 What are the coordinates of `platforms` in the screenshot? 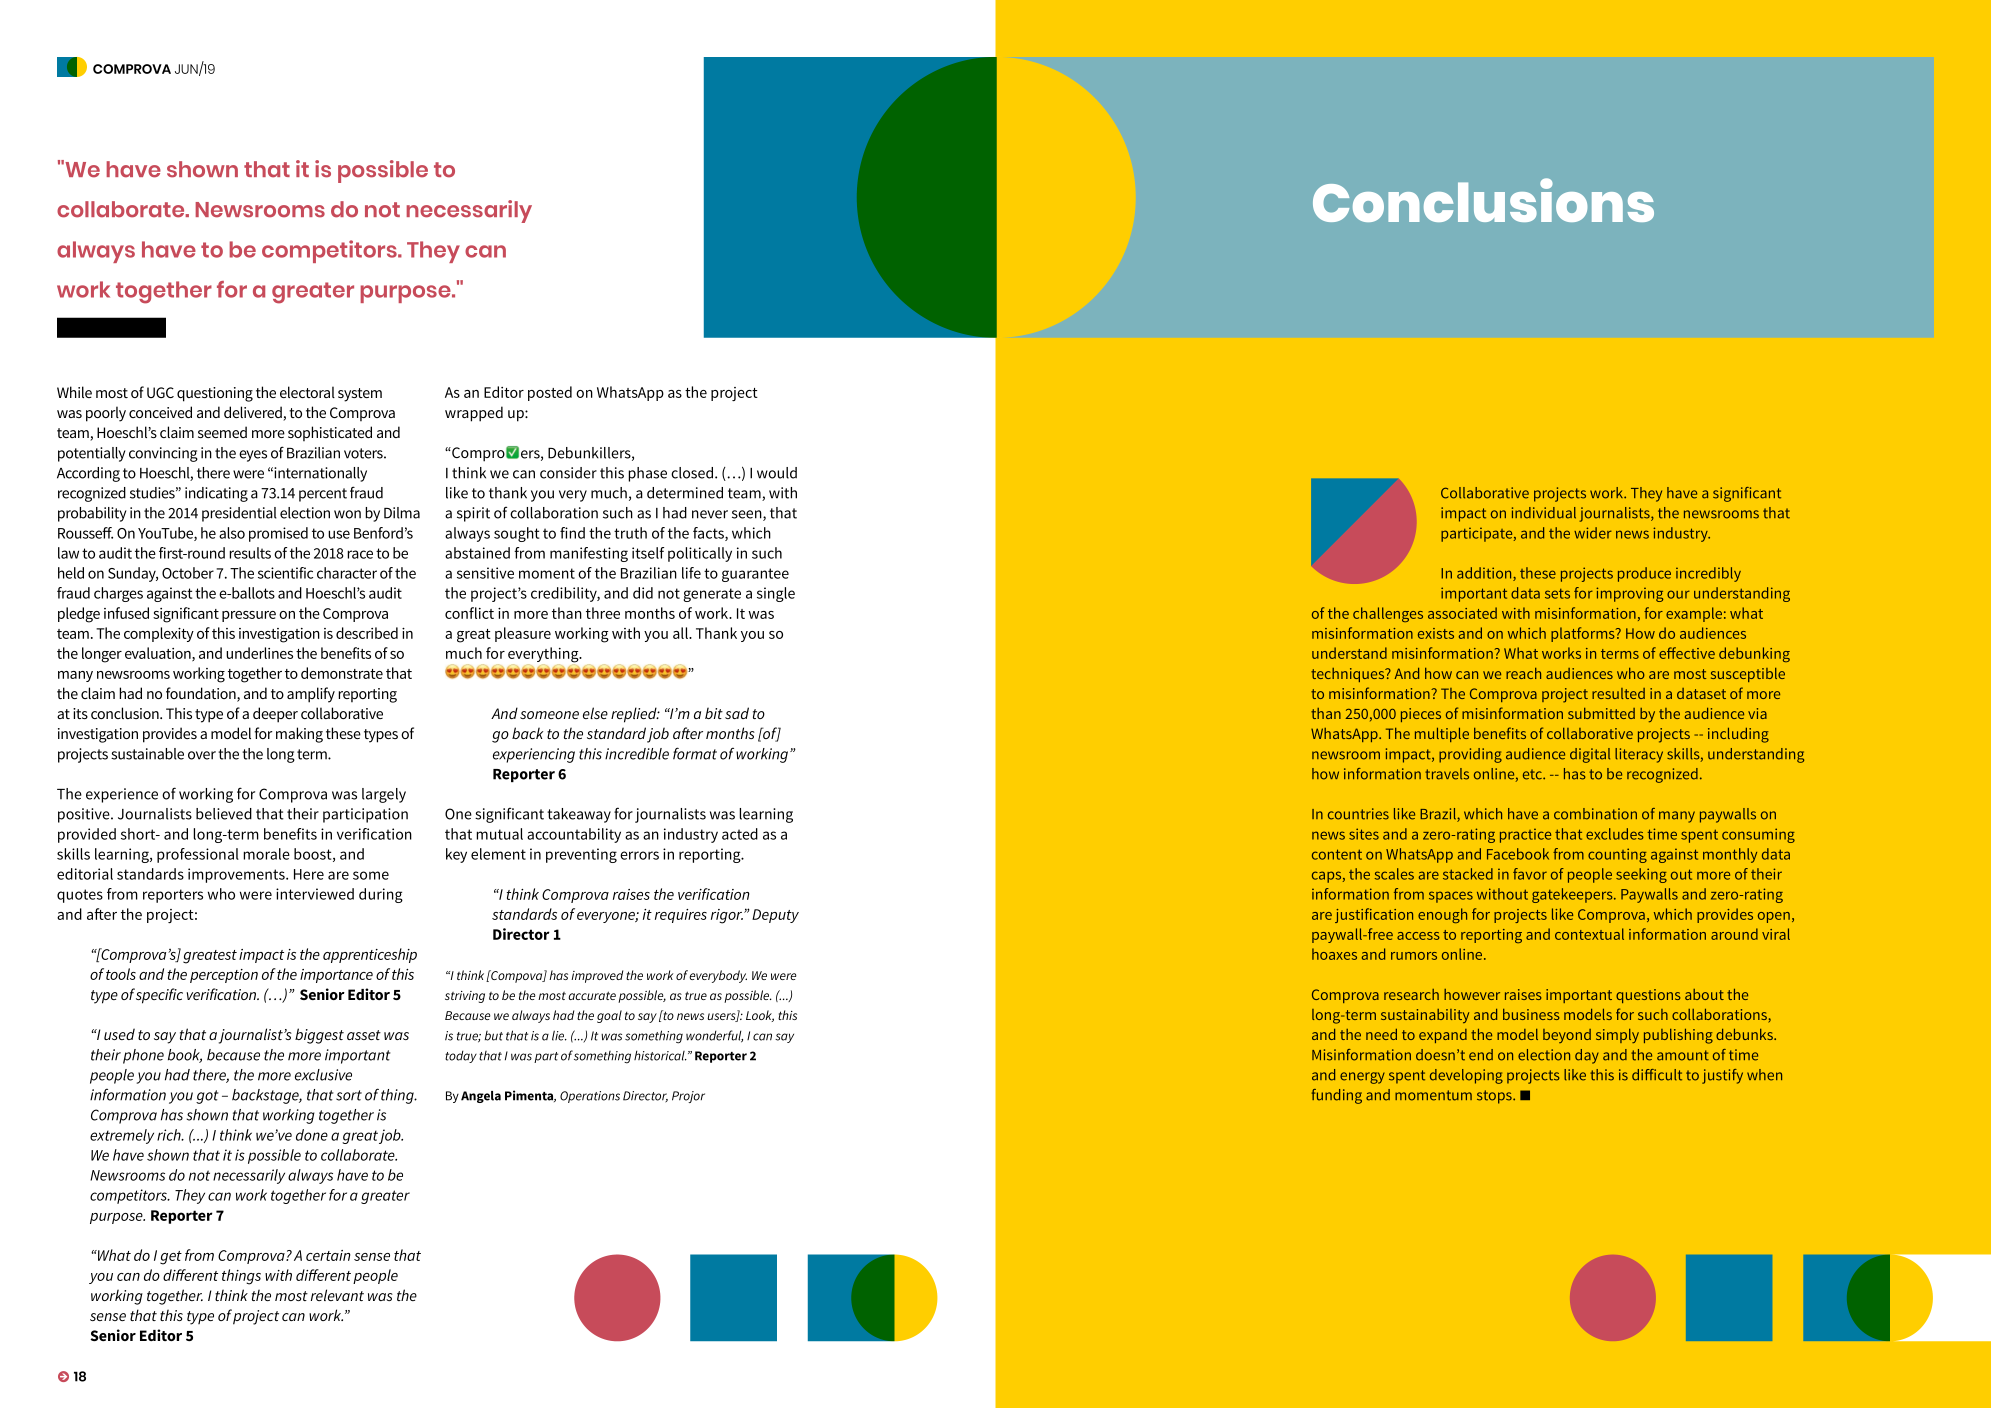 It's located at (1584, 634).
